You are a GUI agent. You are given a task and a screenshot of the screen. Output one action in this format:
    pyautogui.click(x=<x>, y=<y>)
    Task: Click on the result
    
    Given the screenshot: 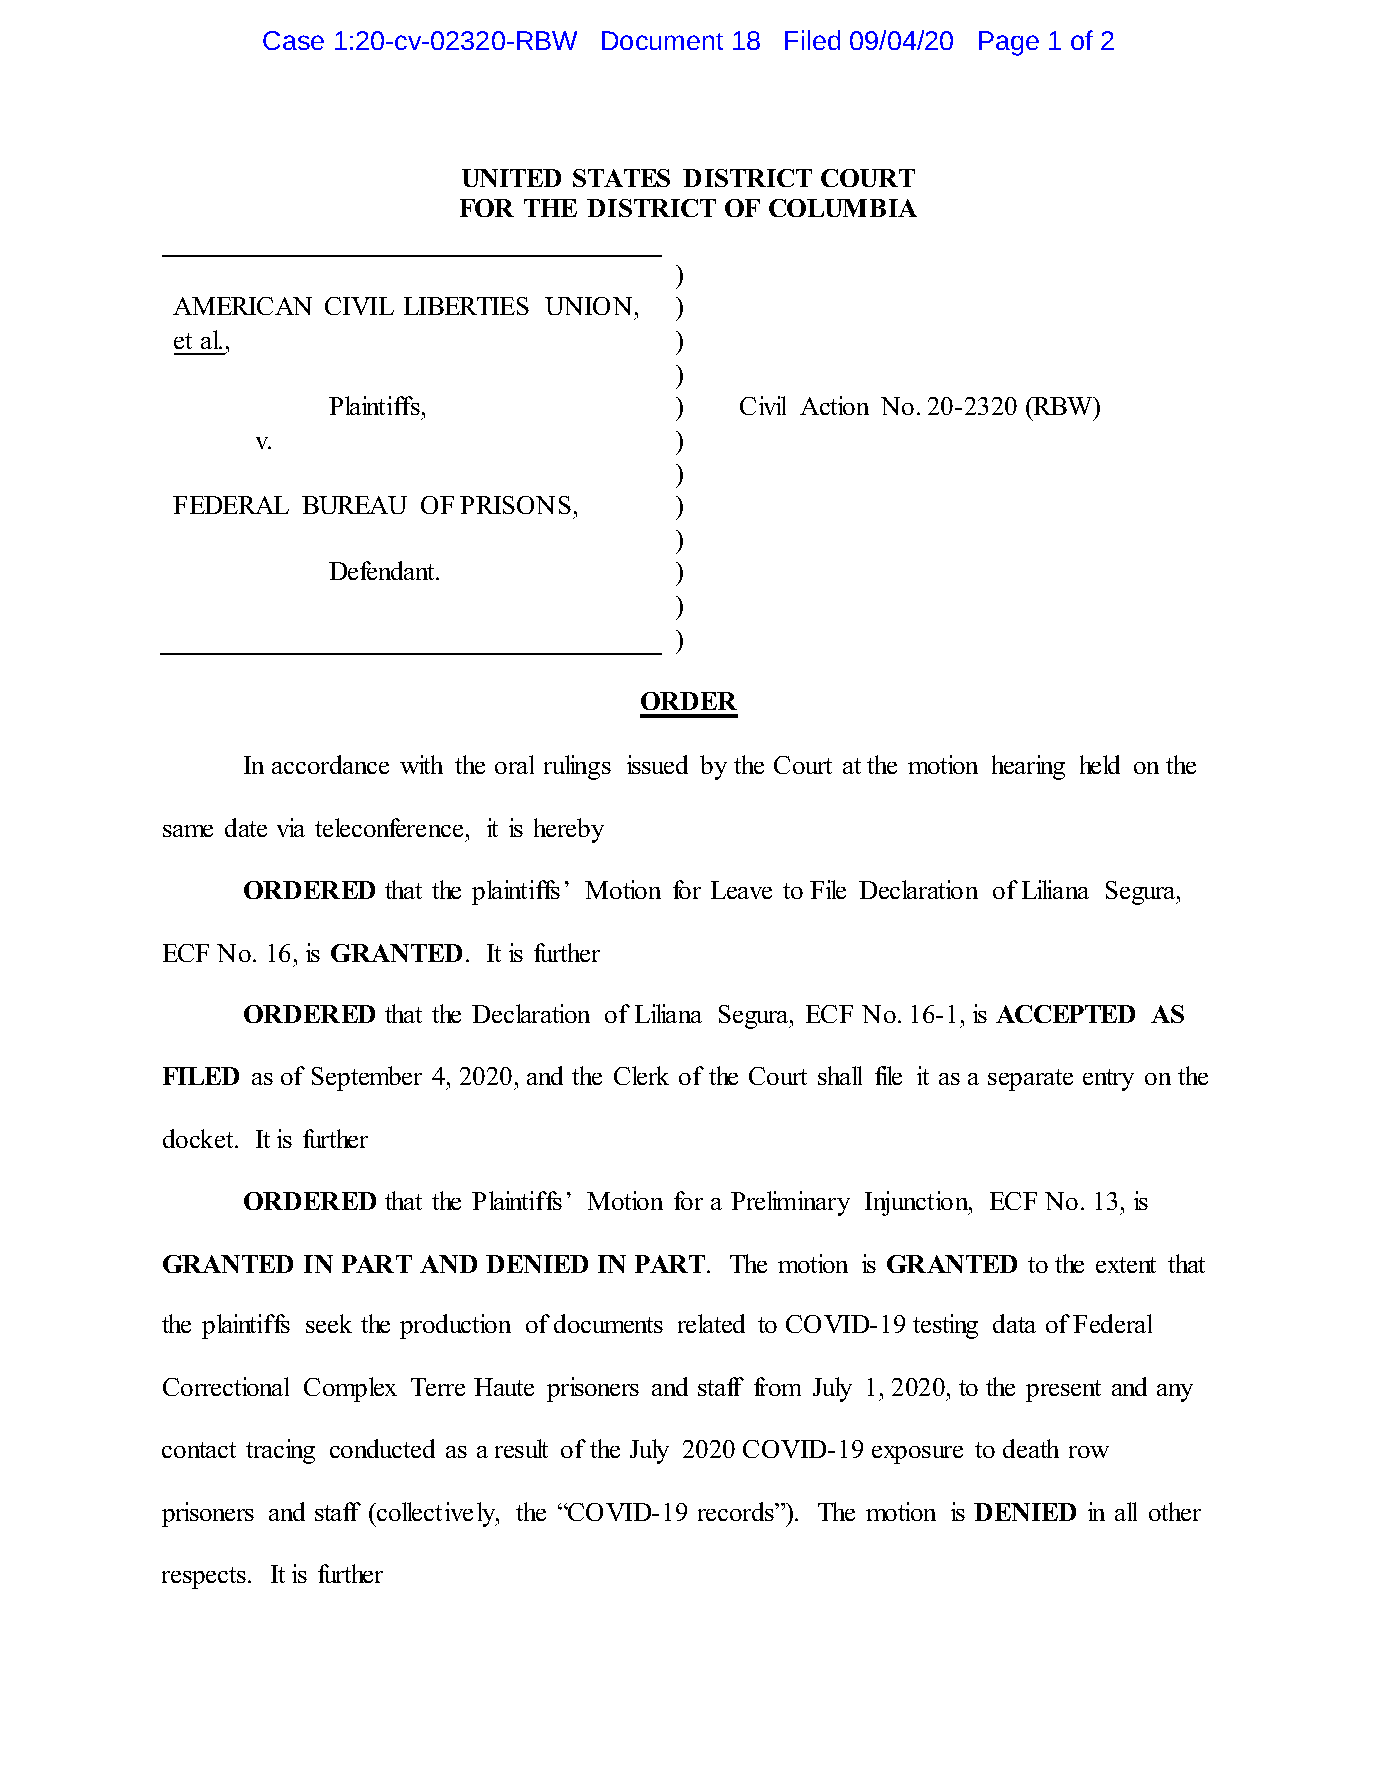 What is the action you would take?
    pyautogui.click(x=521, y=1448)
